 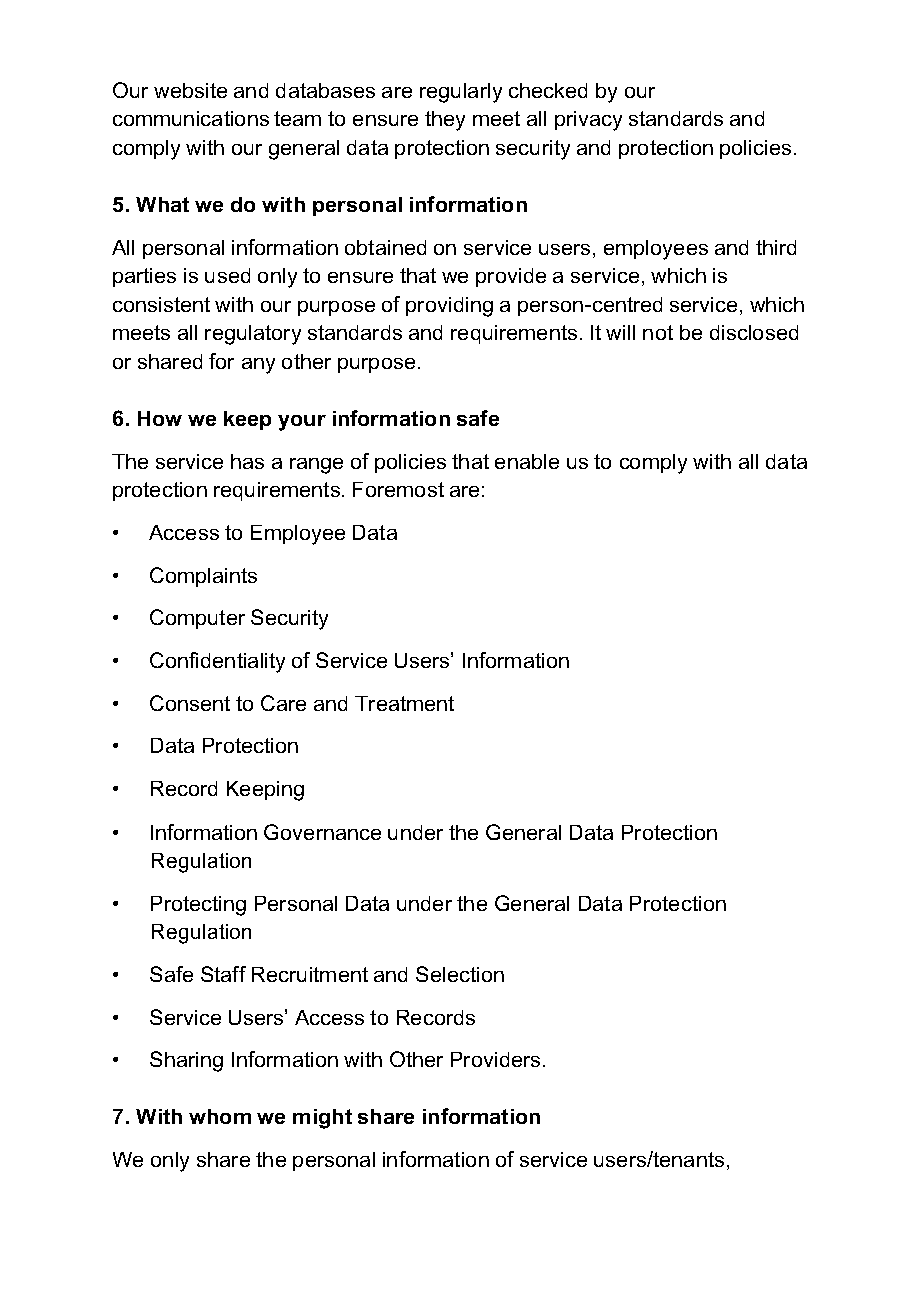 What do you see at coordinates (191, 118) in the image?
I see `communications` at bounding box center [191, 118].
